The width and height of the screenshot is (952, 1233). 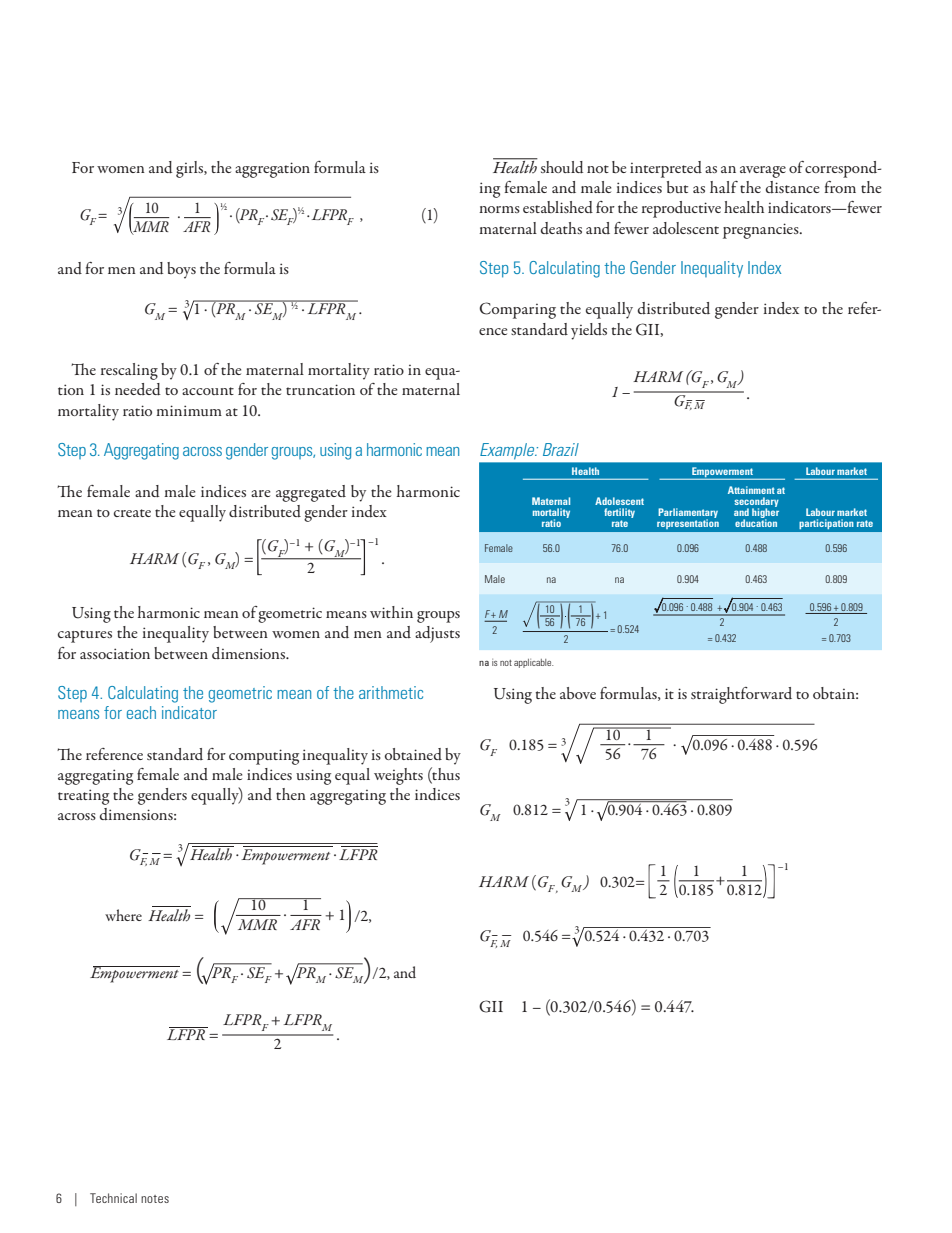 What do you see at coordinates (499, 209) in the screenshot?
I see `norms` at bounding box center [499, 209].
